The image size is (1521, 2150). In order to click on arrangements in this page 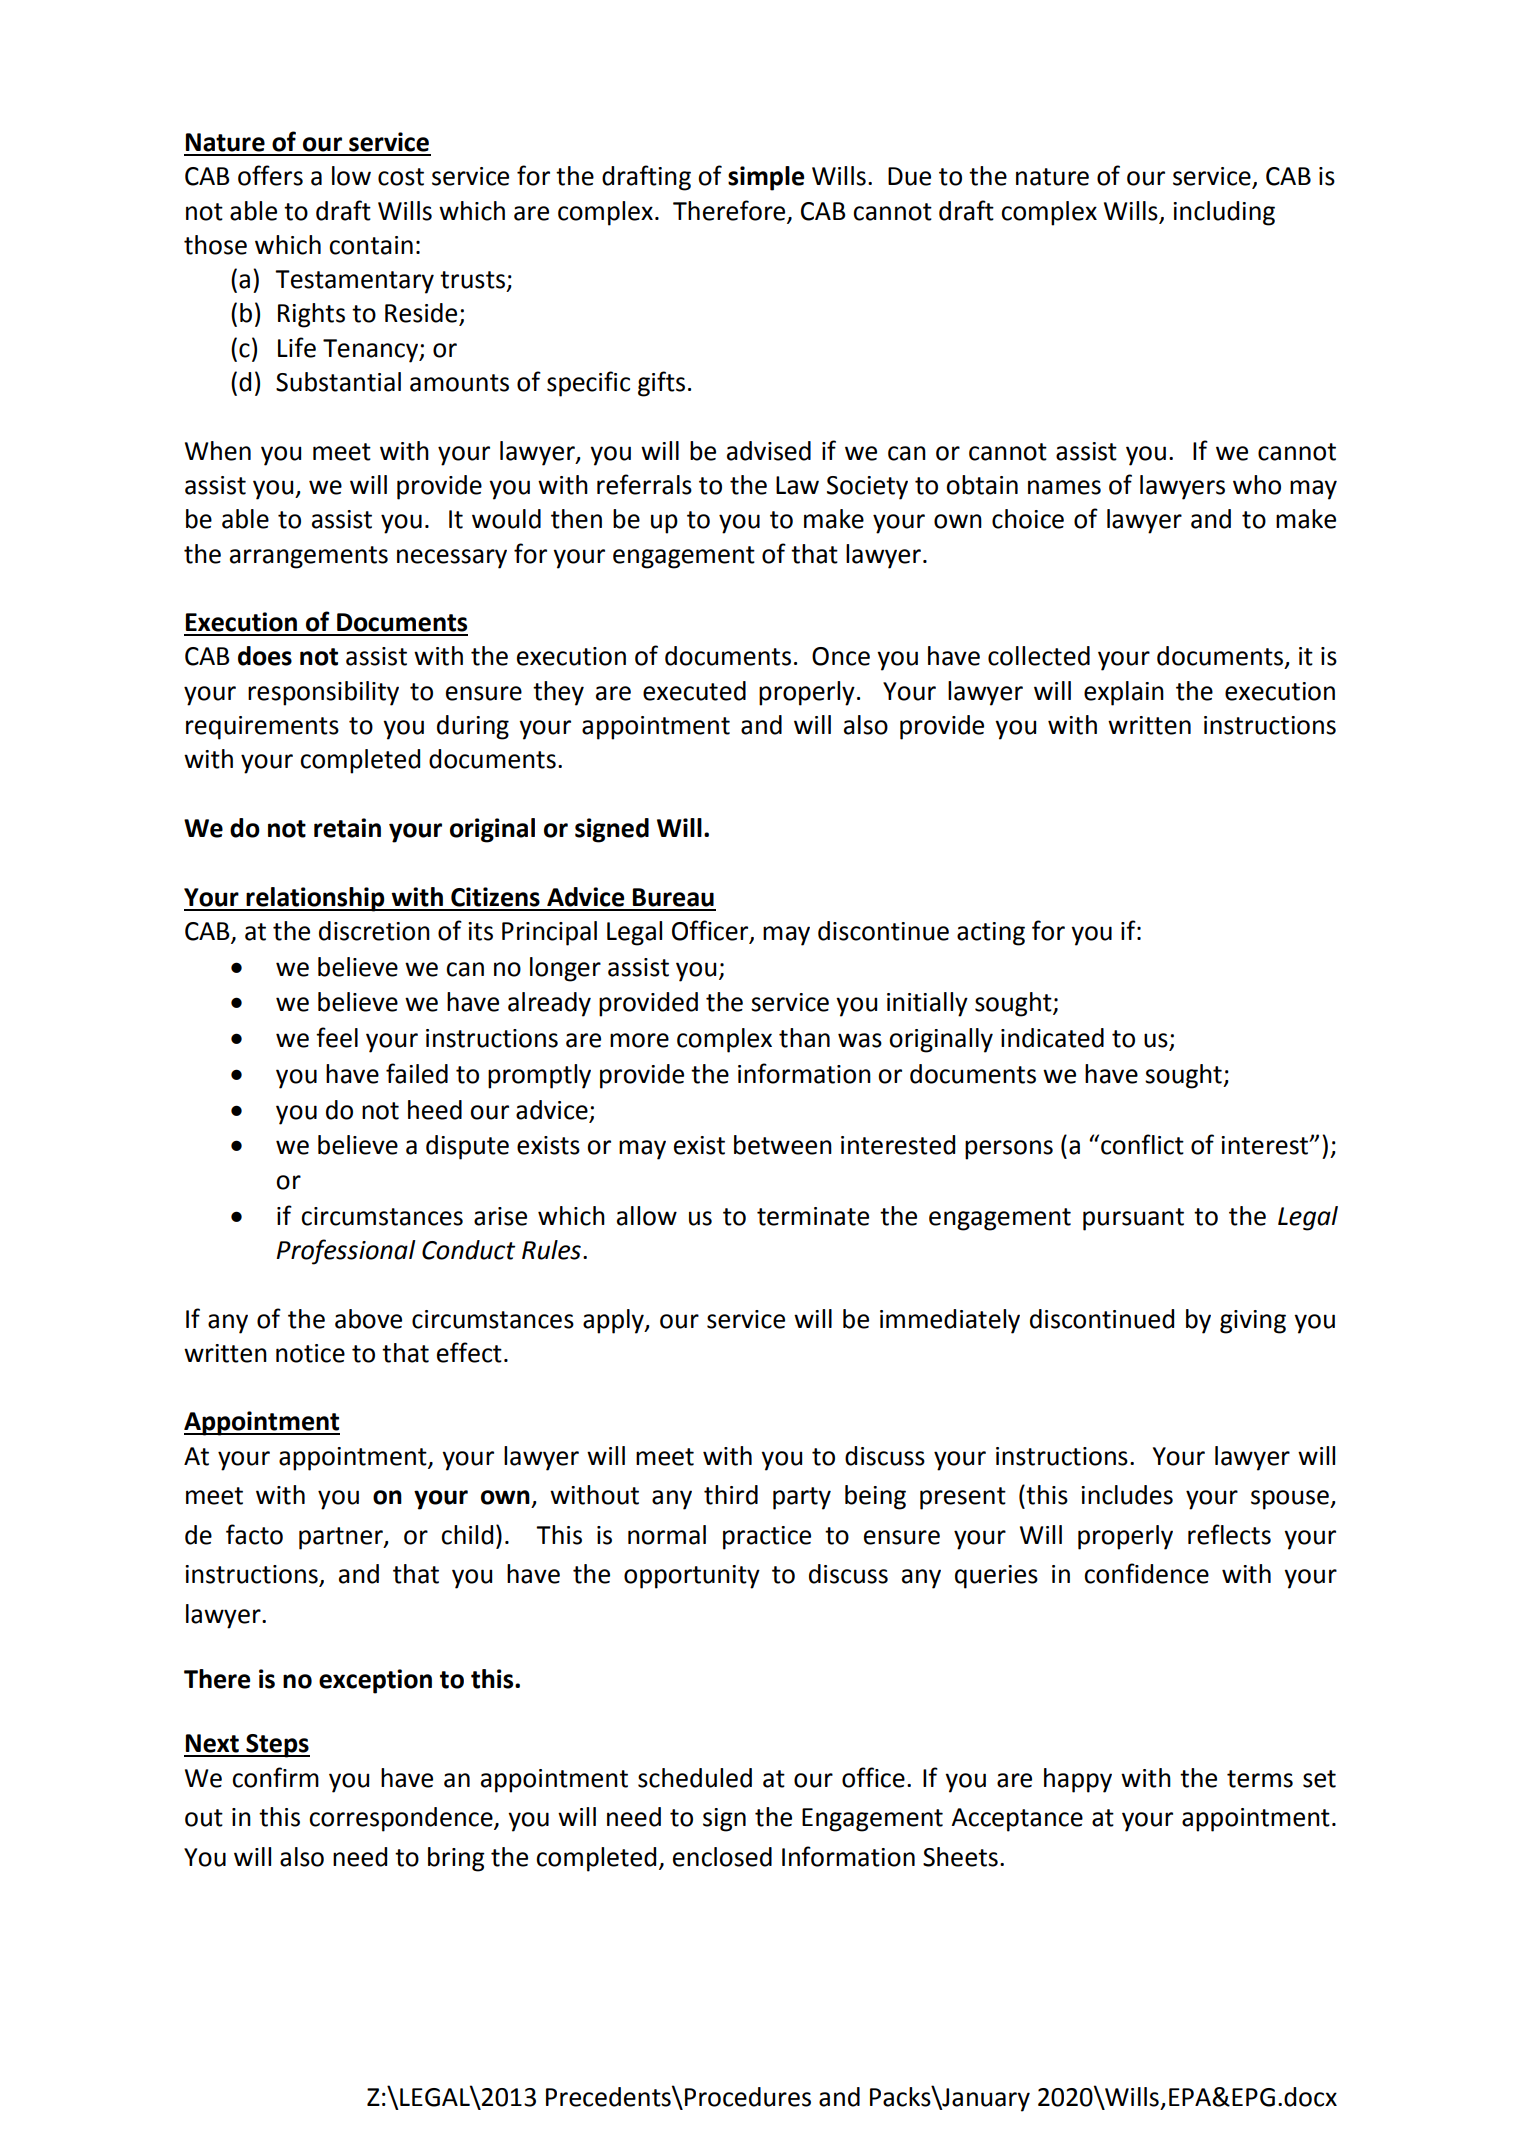, I will do `click(309, 557)`.
